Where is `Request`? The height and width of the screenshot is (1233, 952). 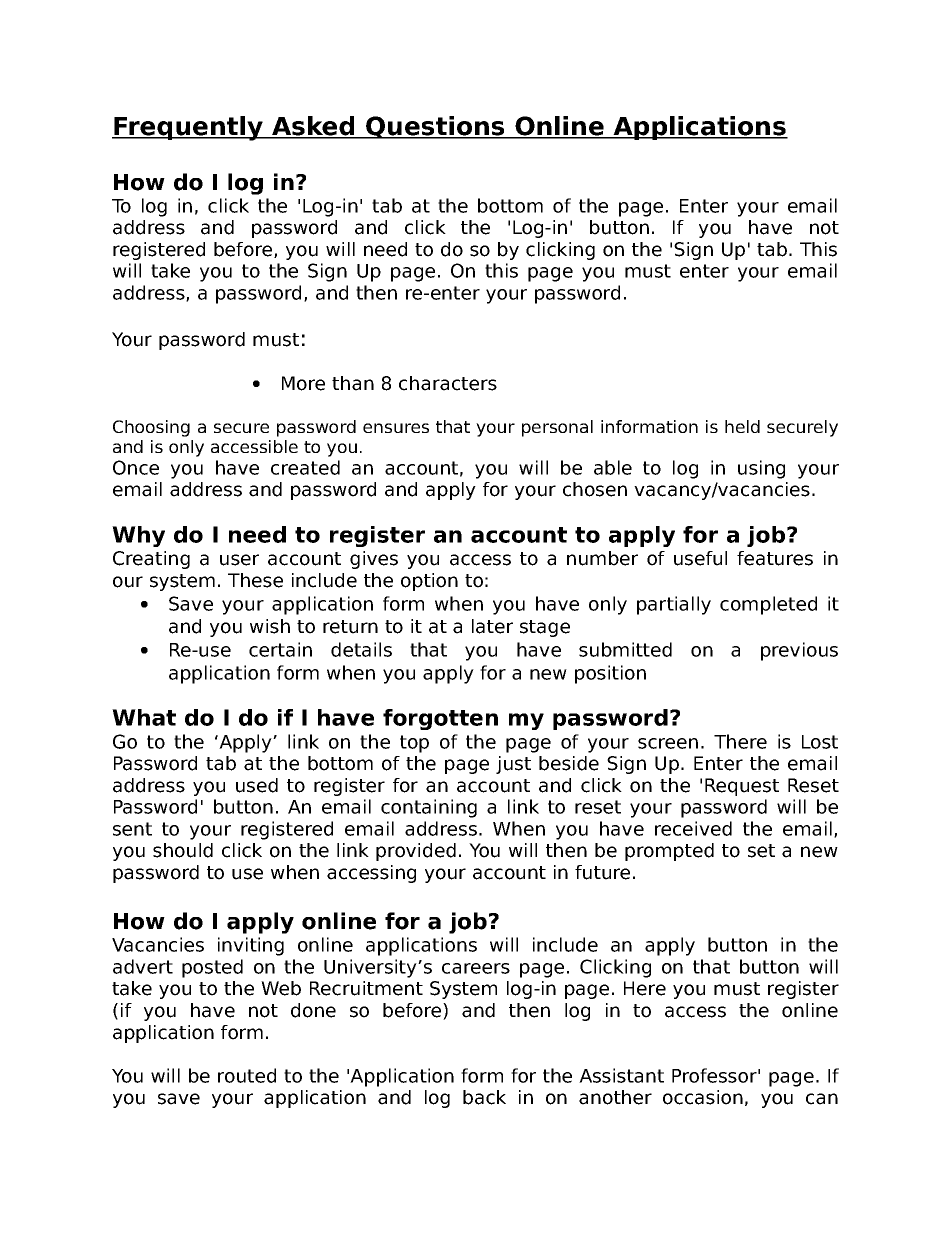 Request is located at coordinates (742, 787).
